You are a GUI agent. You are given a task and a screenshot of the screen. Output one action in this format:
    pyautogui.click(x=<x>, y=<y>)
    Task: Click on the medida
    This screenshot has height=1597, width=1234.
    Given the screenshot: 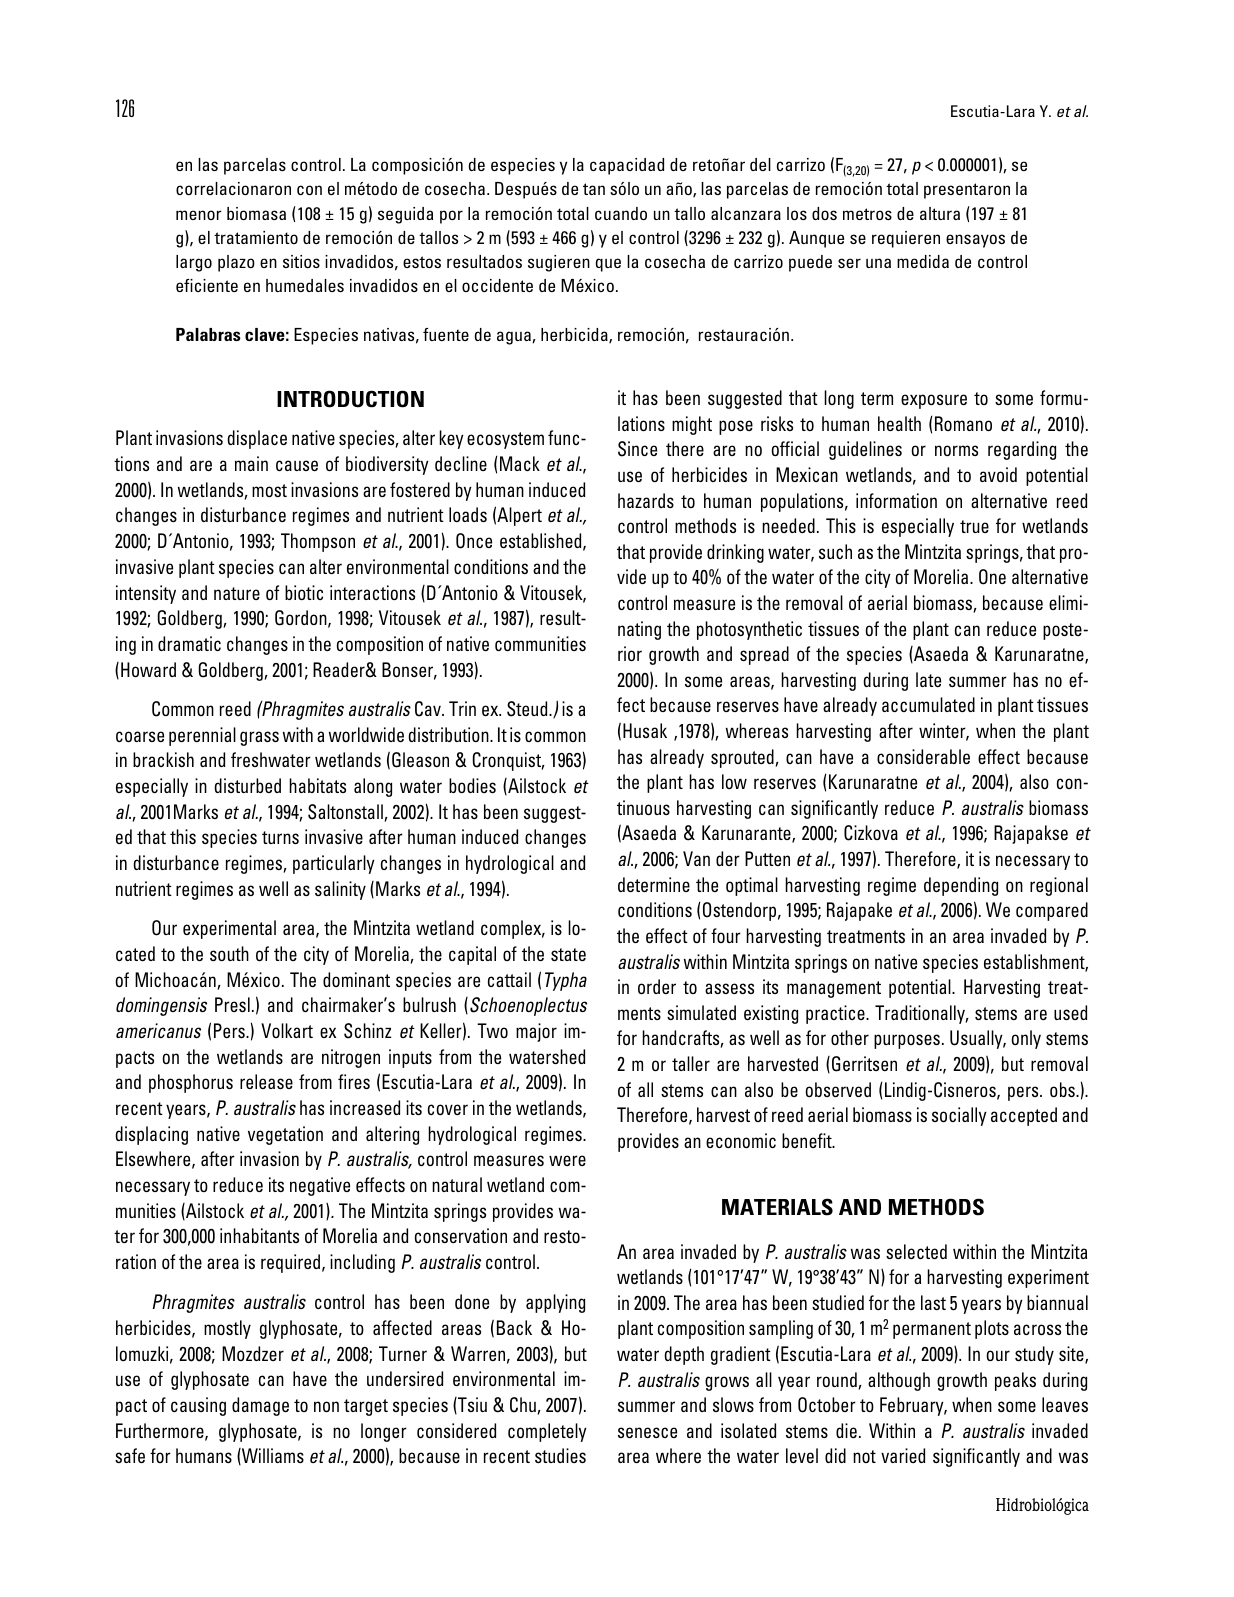 What is the action you would take?
    pyautogui.click(x=923, y=261)
